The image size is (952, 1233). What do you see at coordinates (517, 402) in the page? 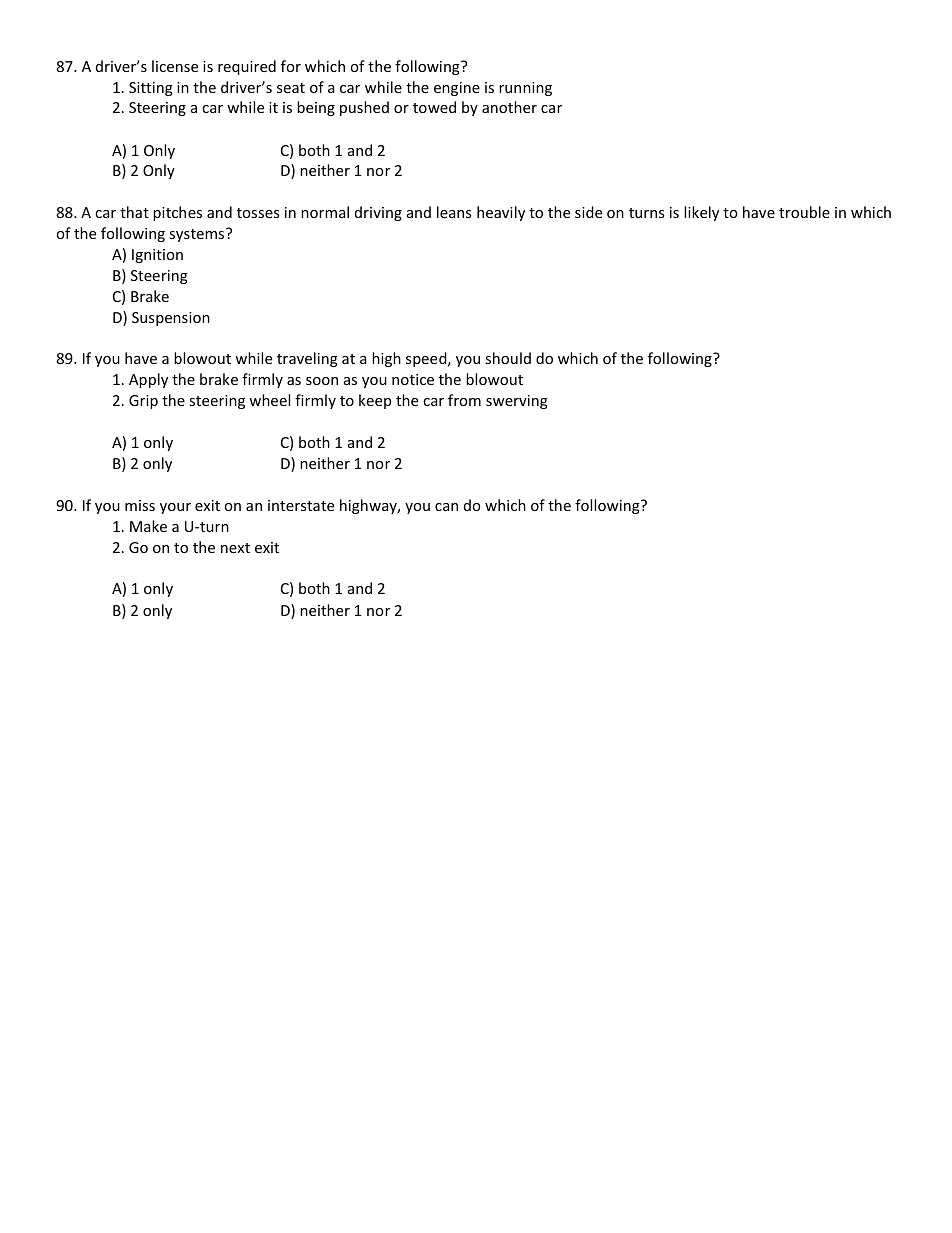
I see `swerving` at bounding box center [517, 402].
